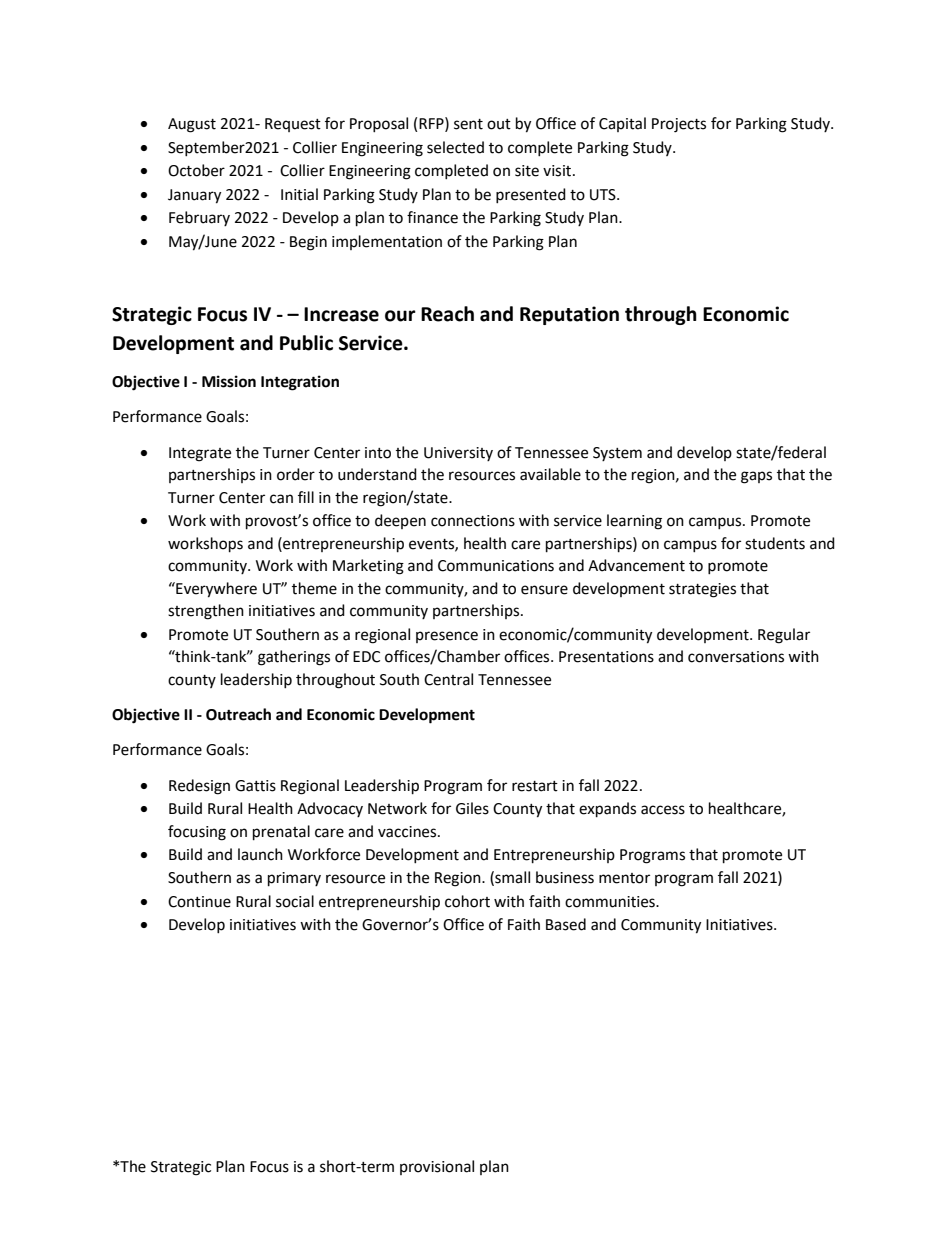 This screenshot has width=952, height=1233. Describe the element at coordinates (472, 808) in the screenshot. I see `Giles` at that location.
